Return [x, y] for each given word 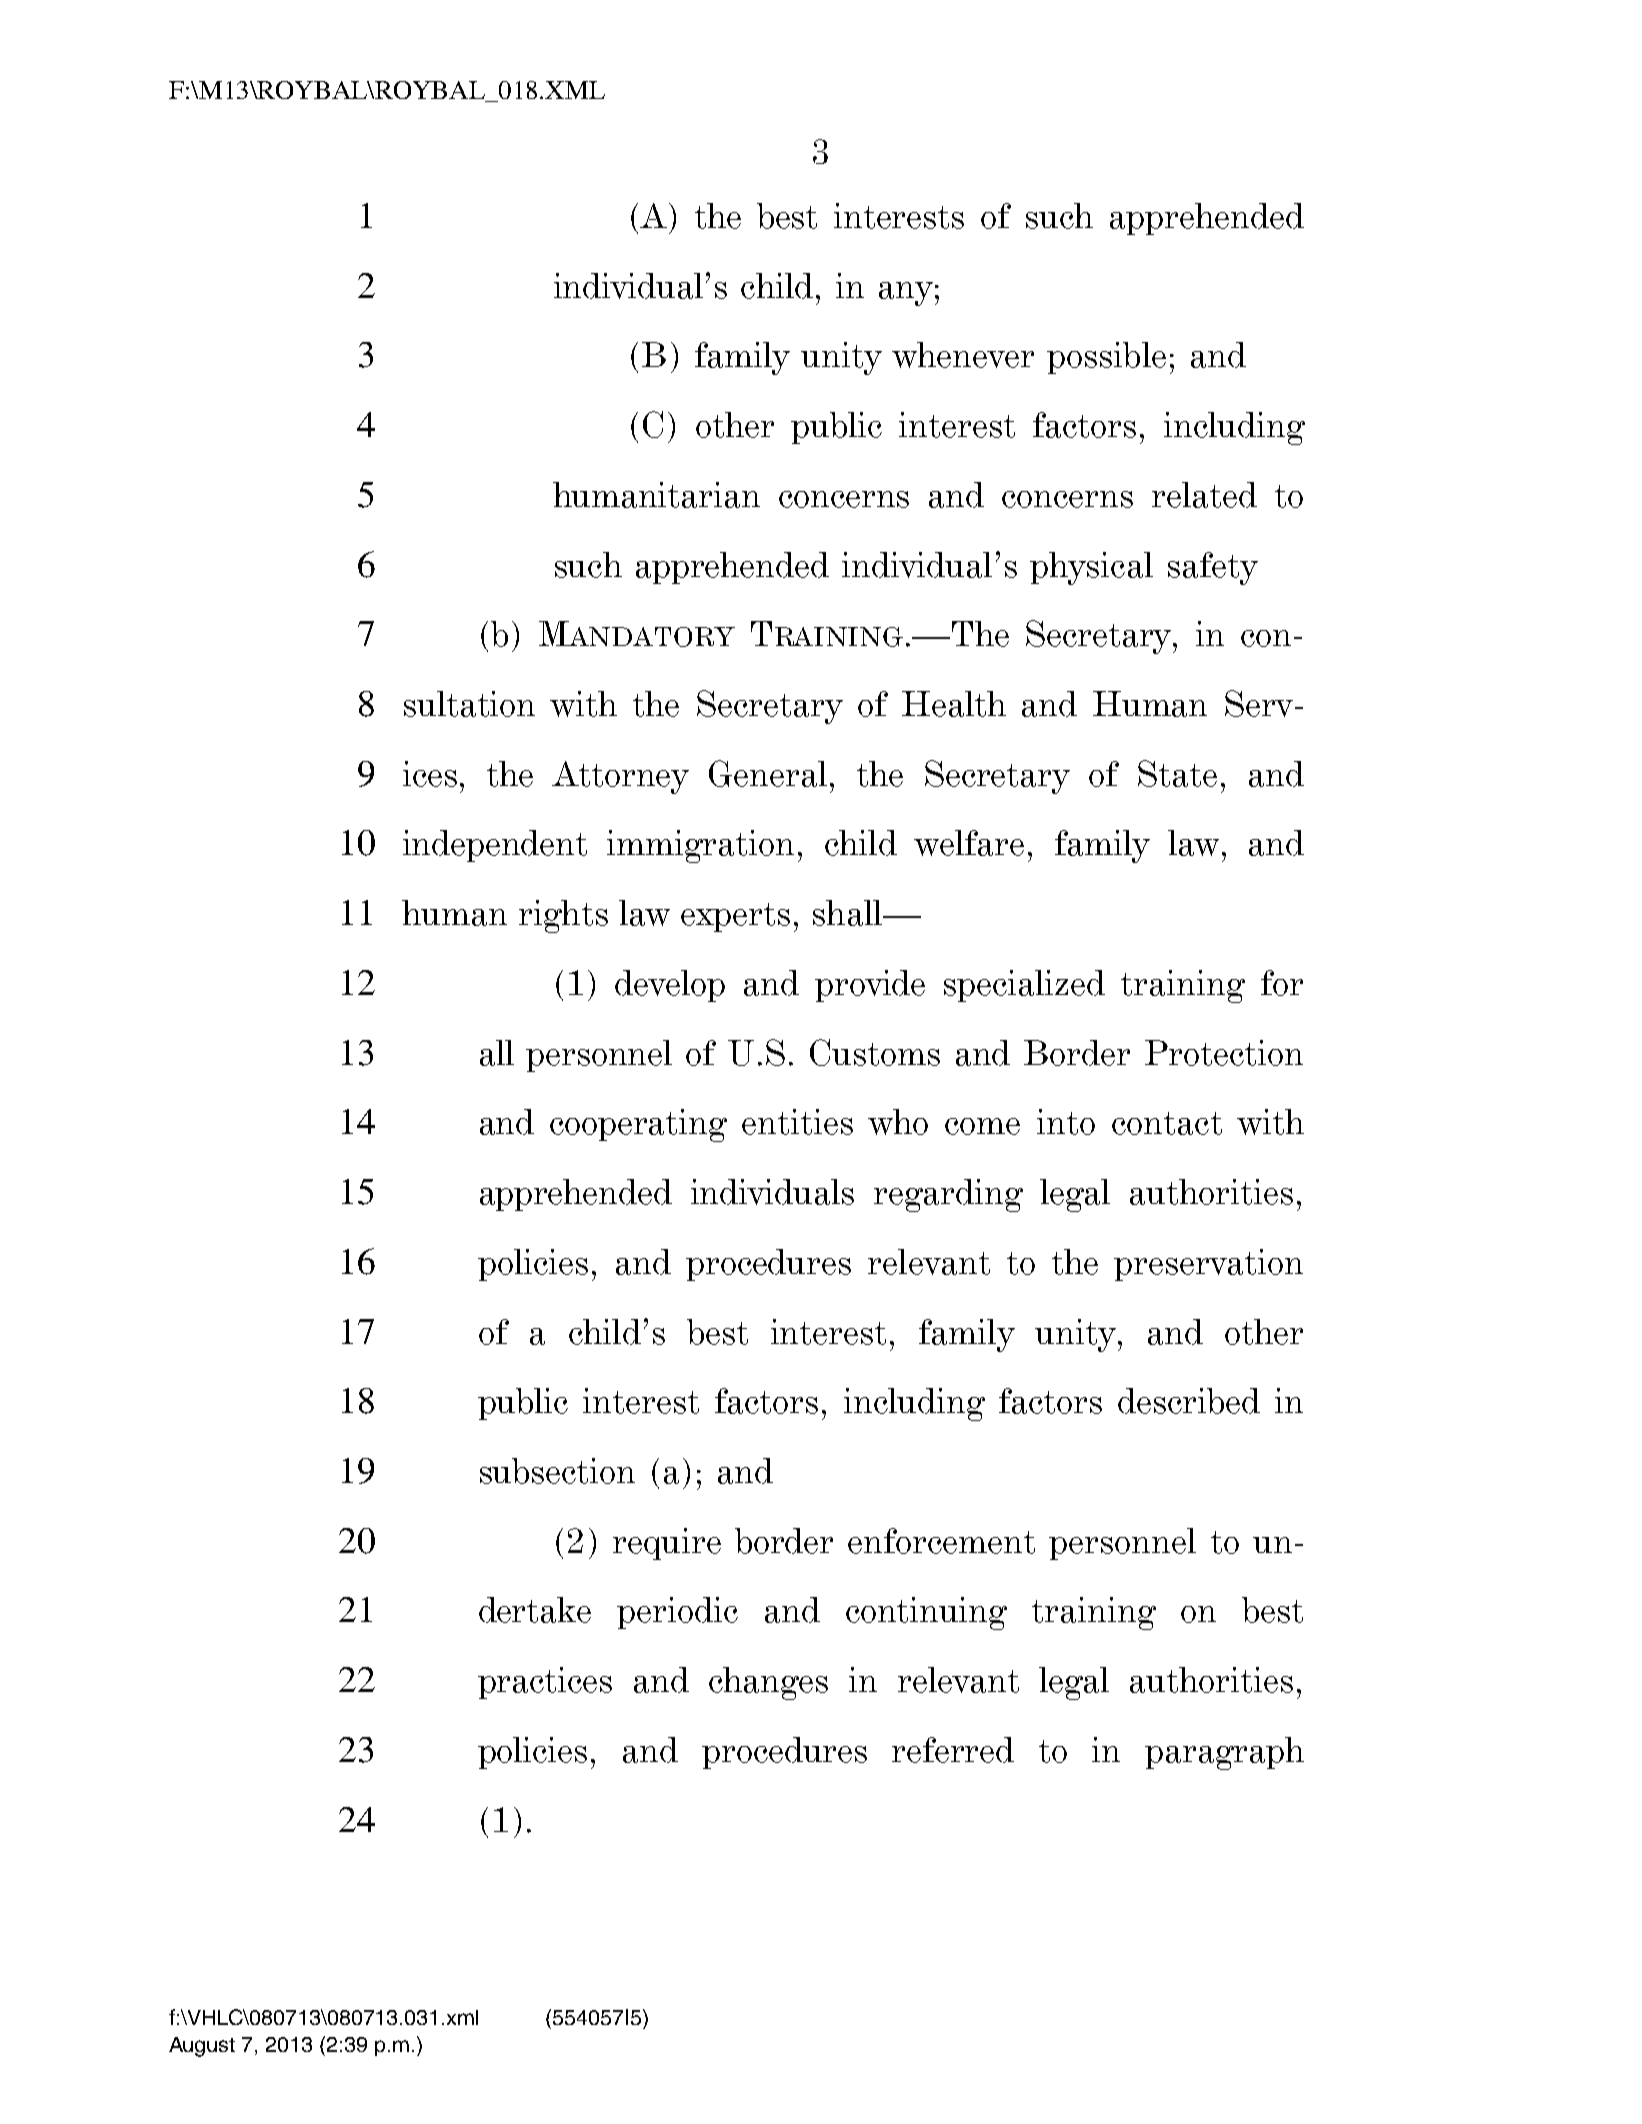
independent [495, 846]
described [1189, 1401]
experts [735, 917]
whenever [963, 355]
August [202, 2047]
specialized [1024, 986]
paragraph [1224, 1753]
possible [1106, 358]
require [667, 1544]
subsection [557, 1471]
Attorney [620, 777]
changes [768, 1683]
